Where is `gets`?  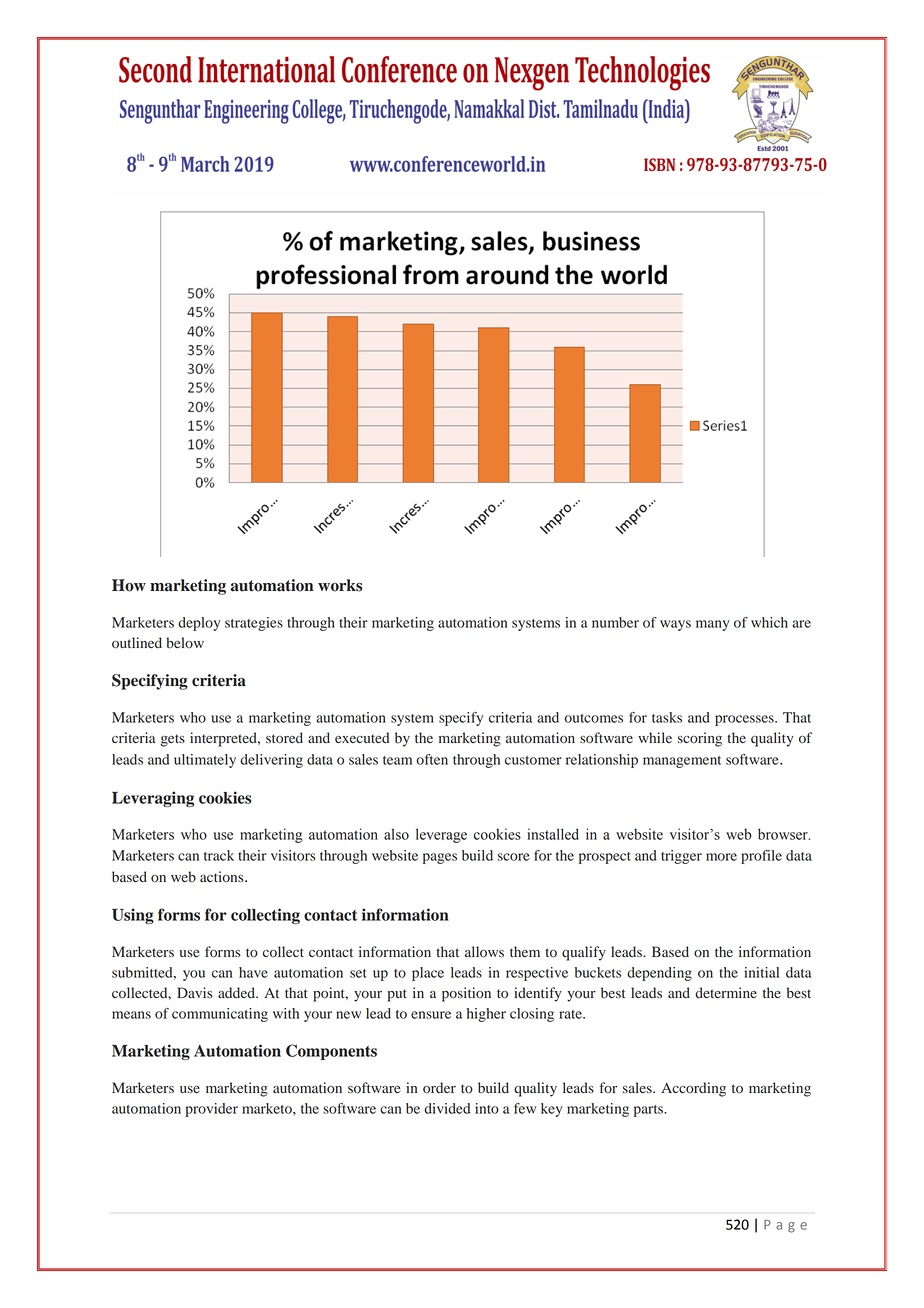
gets is located at coordinates (172, 740).
